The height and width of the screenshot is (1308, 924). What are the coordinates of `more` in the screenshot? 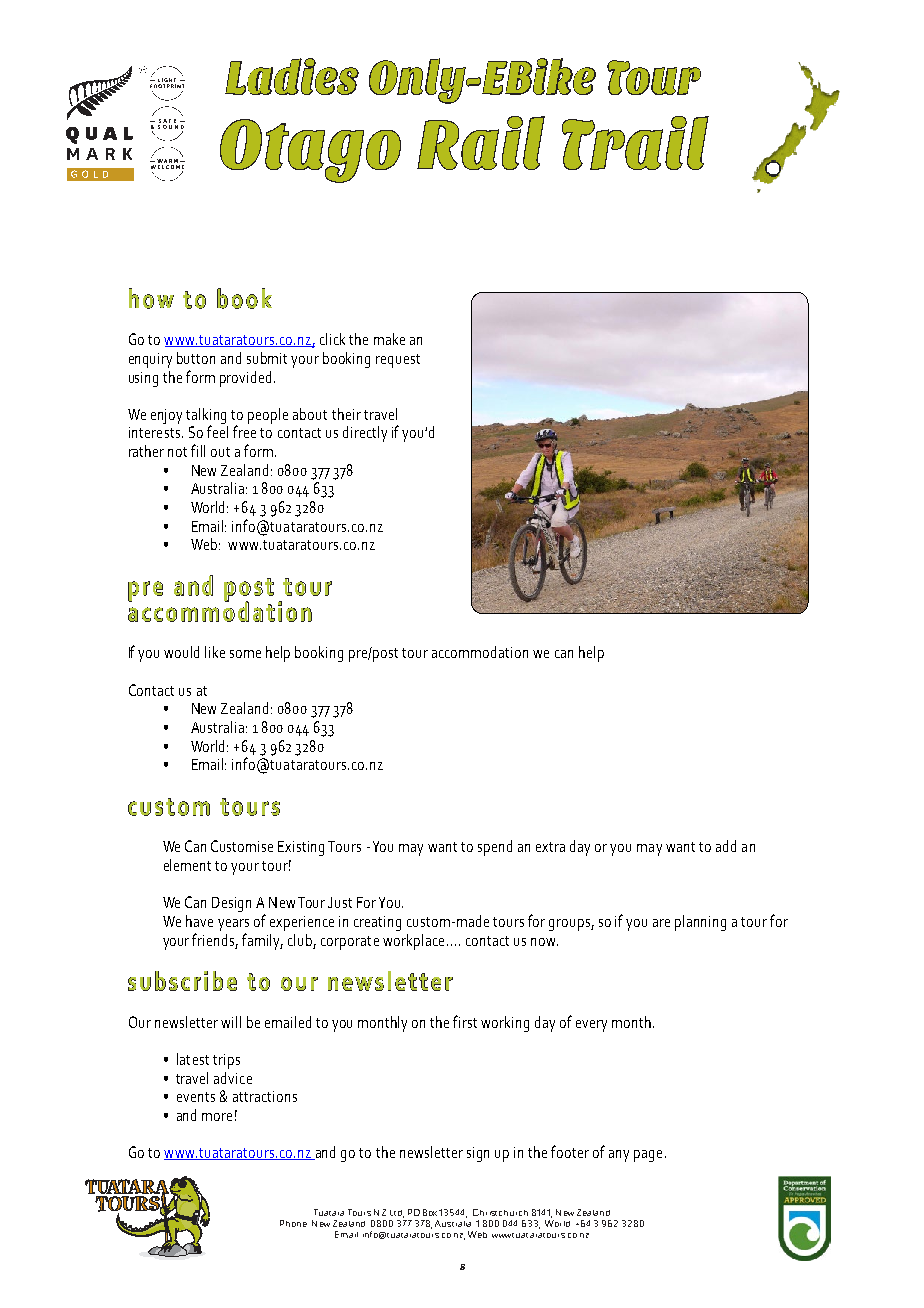 It's located at (217, 1117).
